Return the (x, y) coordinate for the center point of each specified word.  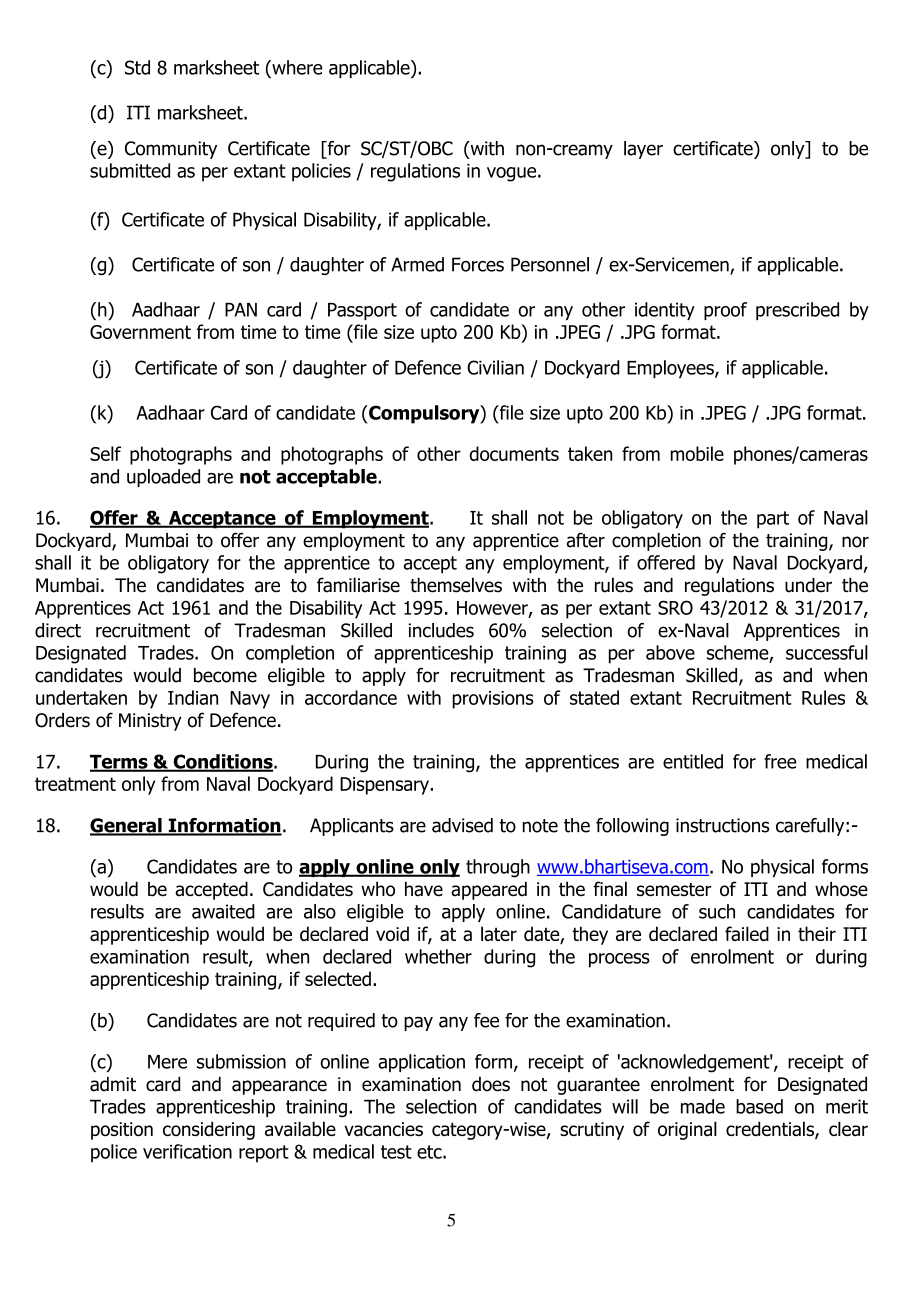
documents (514, 453)
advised (462, 825)
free (780, 761)
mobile (697, 453)
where (296, 67)
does (491, 1084)
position (122, 1131)
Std (137, 67)
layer (643, 150)
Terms (120, 763)
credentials (771, 1130)
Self (105, 453)
